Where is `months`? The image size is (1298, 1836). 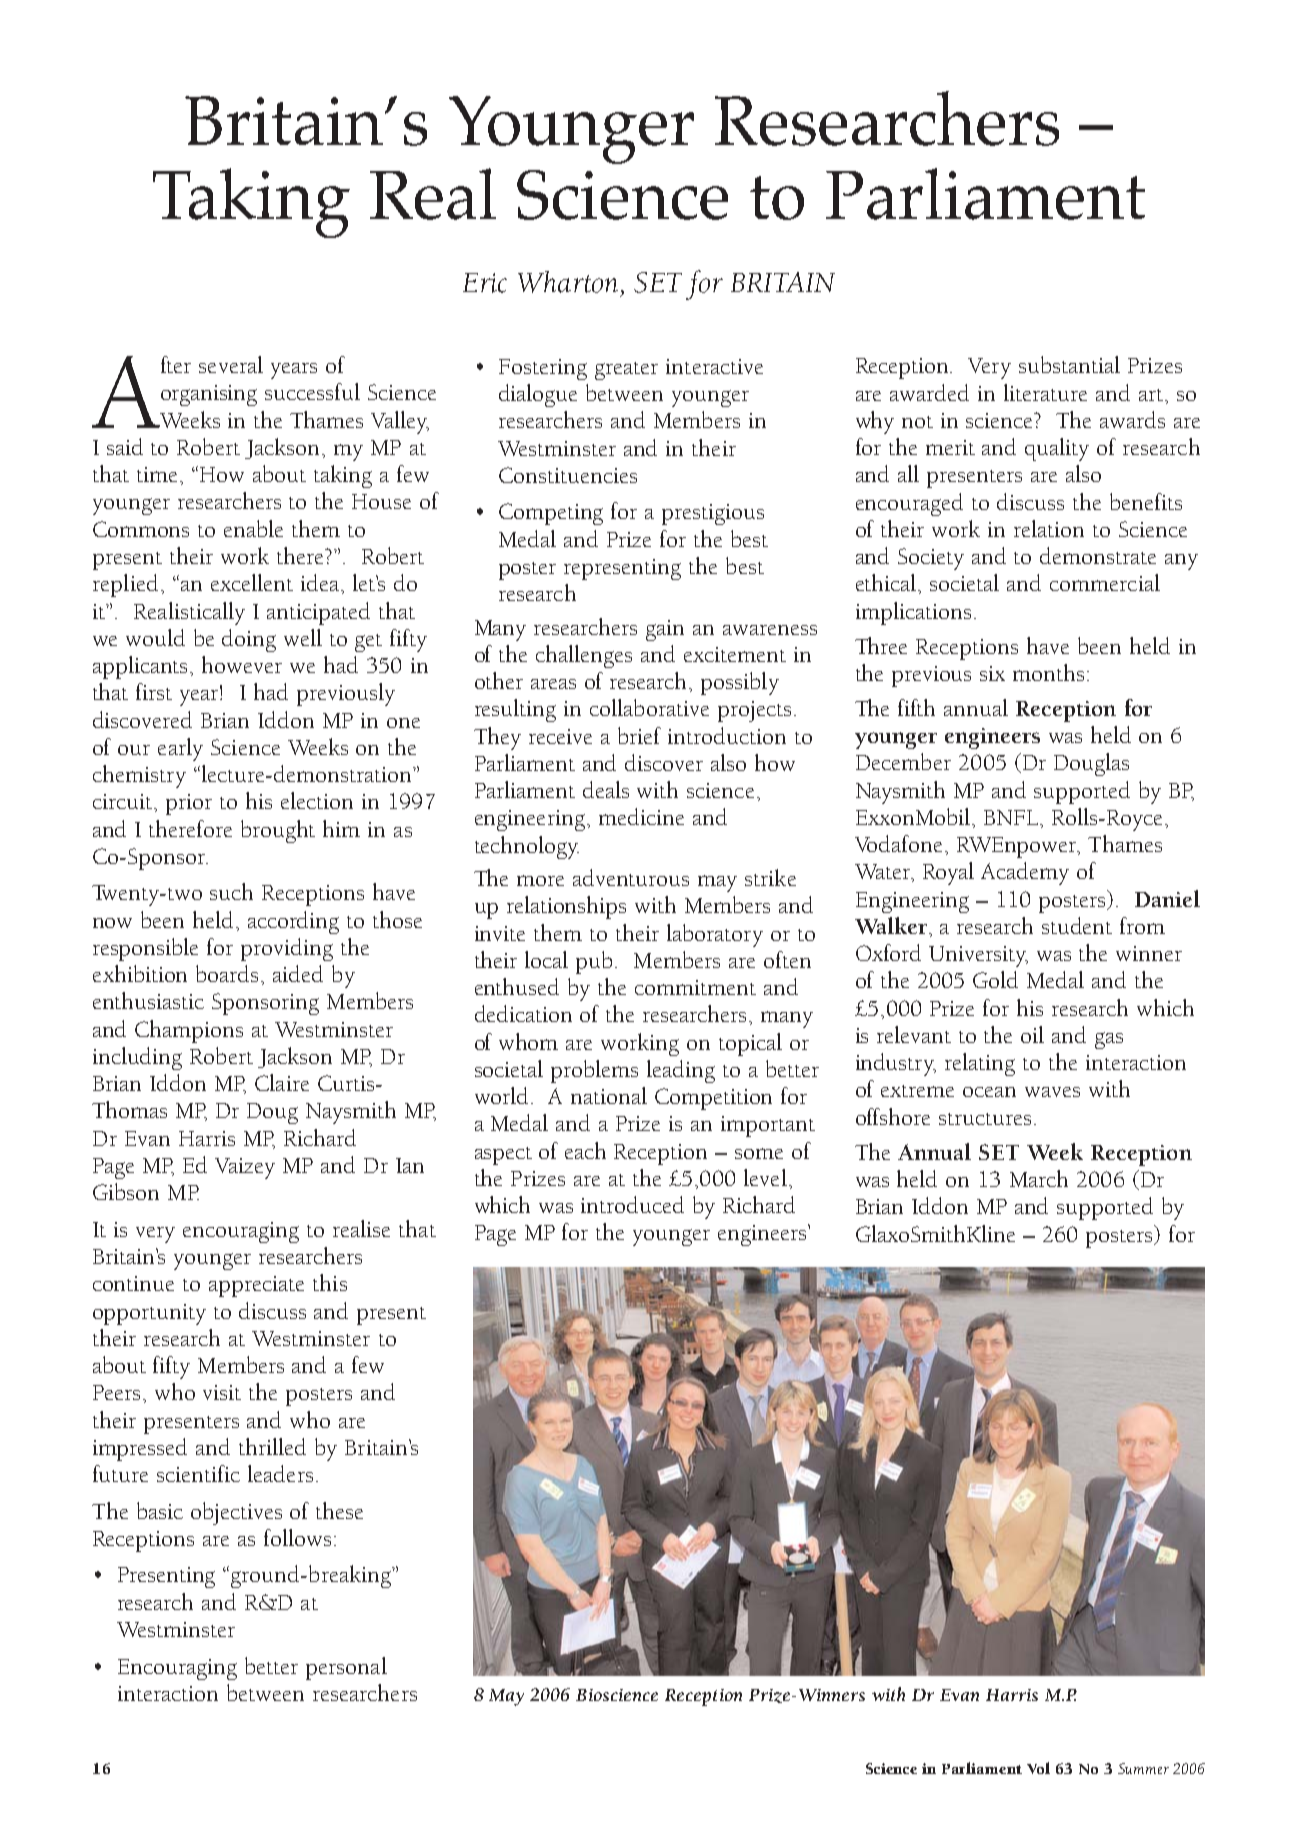 months is located at coordinates (1048, 672).
